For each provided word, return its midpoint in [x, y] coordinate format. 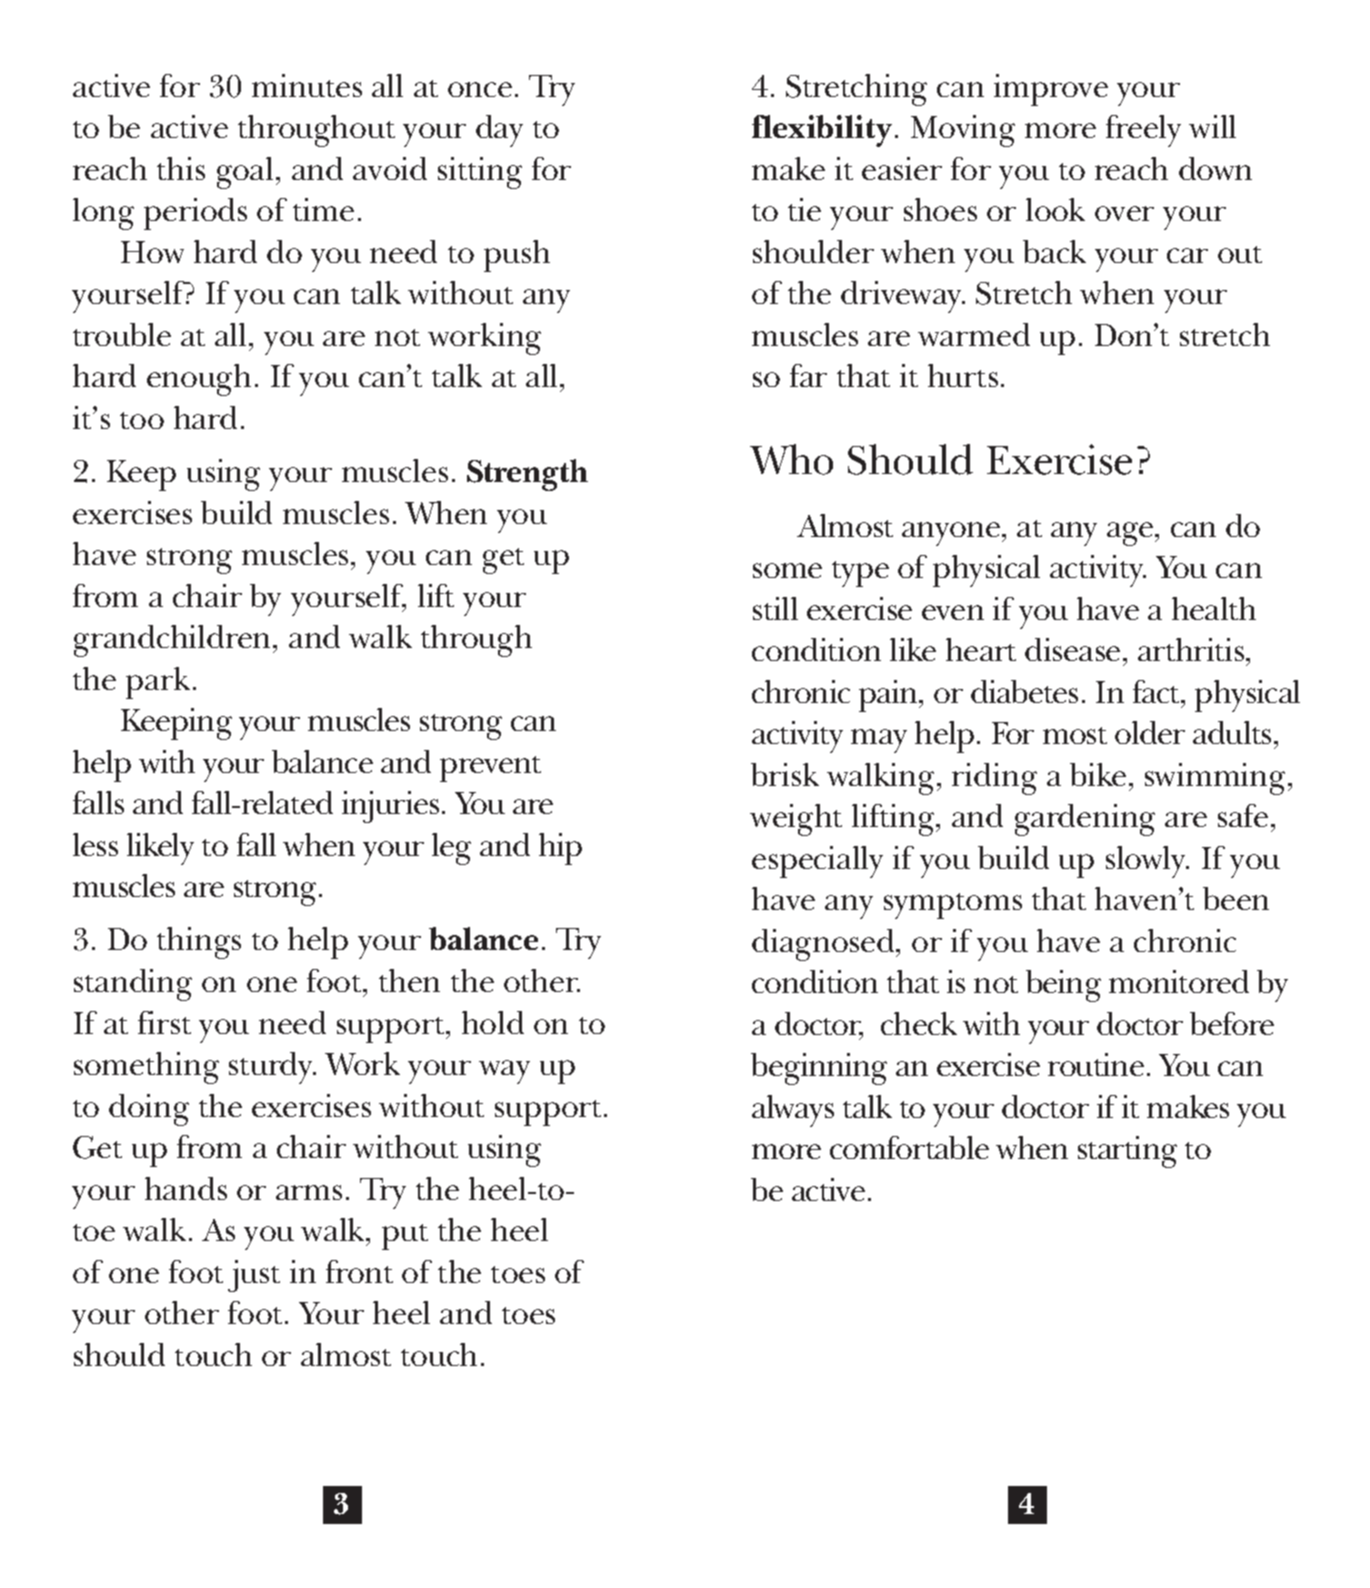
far [808, 375]
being [1063, 986]
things [199, 943]
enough [199, 380]
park [158, 683]
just [254, 1276]
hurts [963, 375]
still [775, 608]
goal [245, 173]
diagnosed [824, 945]
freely [1143, 131]
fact [1158, 691]
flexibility [822, 131]
